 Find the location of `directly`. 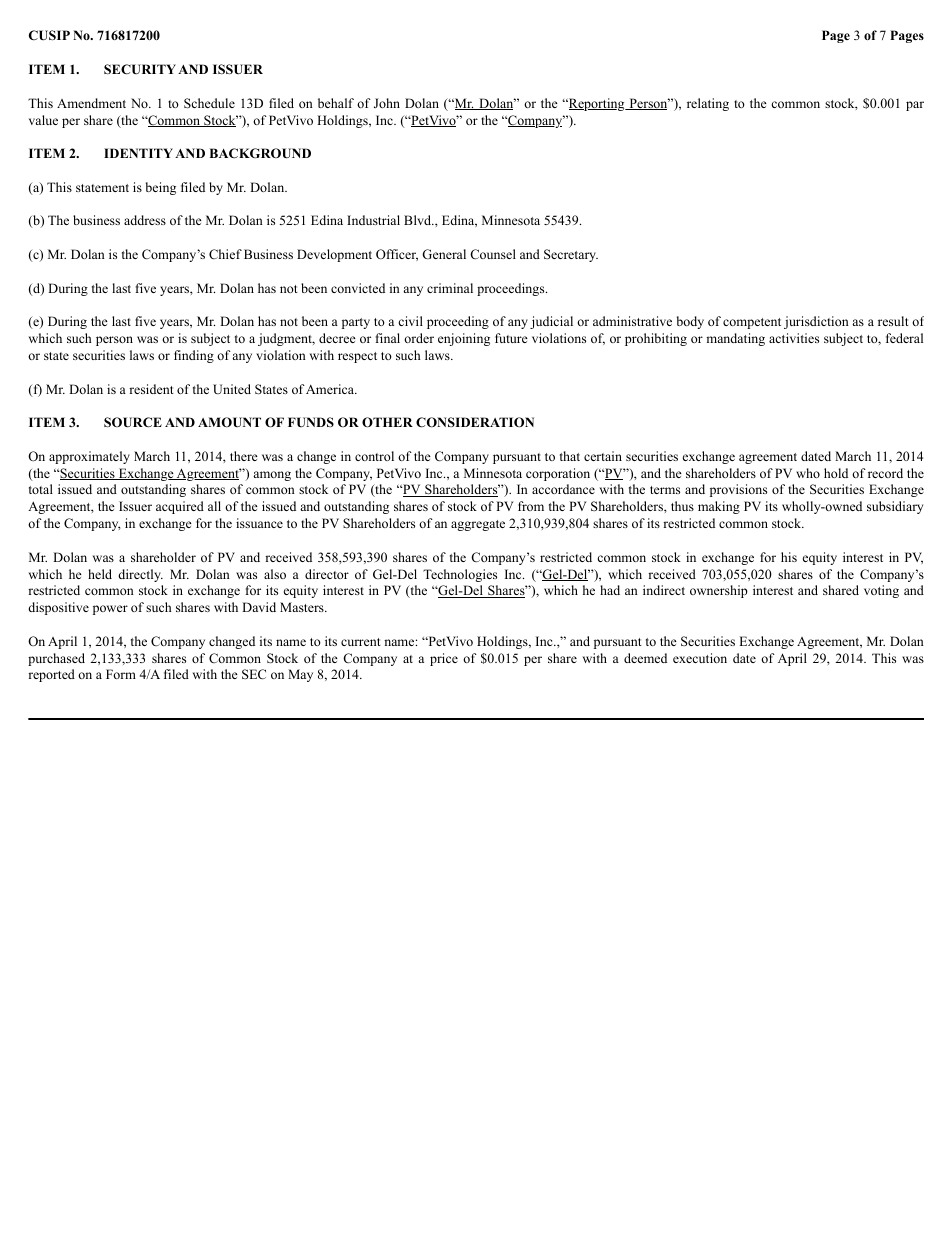

directly is located at coordinates (140, 575).
